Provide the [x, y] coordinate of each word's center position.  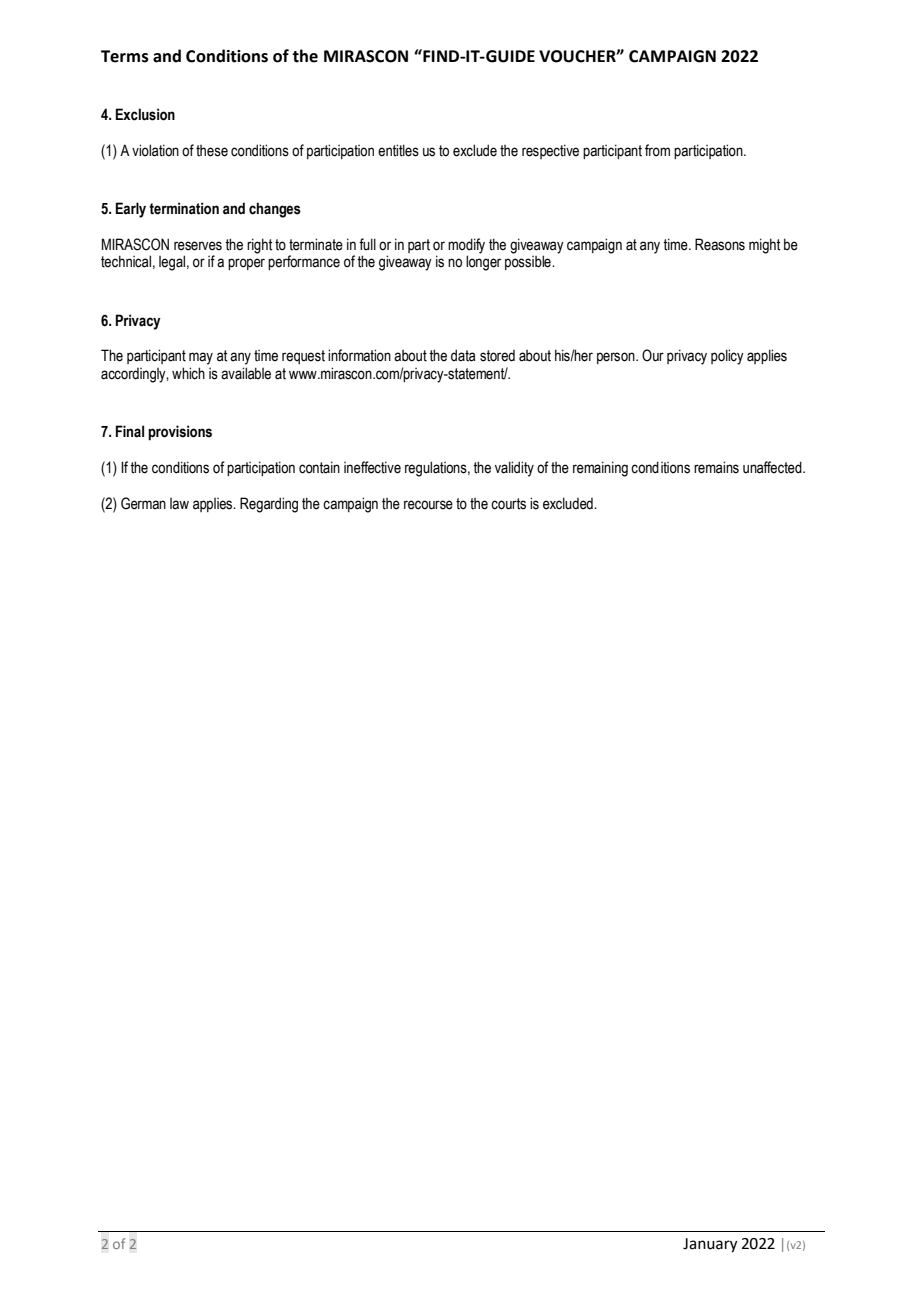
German [143, 503]
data [463, 355]
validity [514, 469]
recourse [428, 505]
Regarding [269, 505]
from [657, 150]
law [179, 504]
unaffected [773, 467]
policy [727, 357]
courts [508, 504]
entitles [398, 150]
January [710, 1245]
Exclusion [145, 114]
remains [716, 467]
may [201, 358]
